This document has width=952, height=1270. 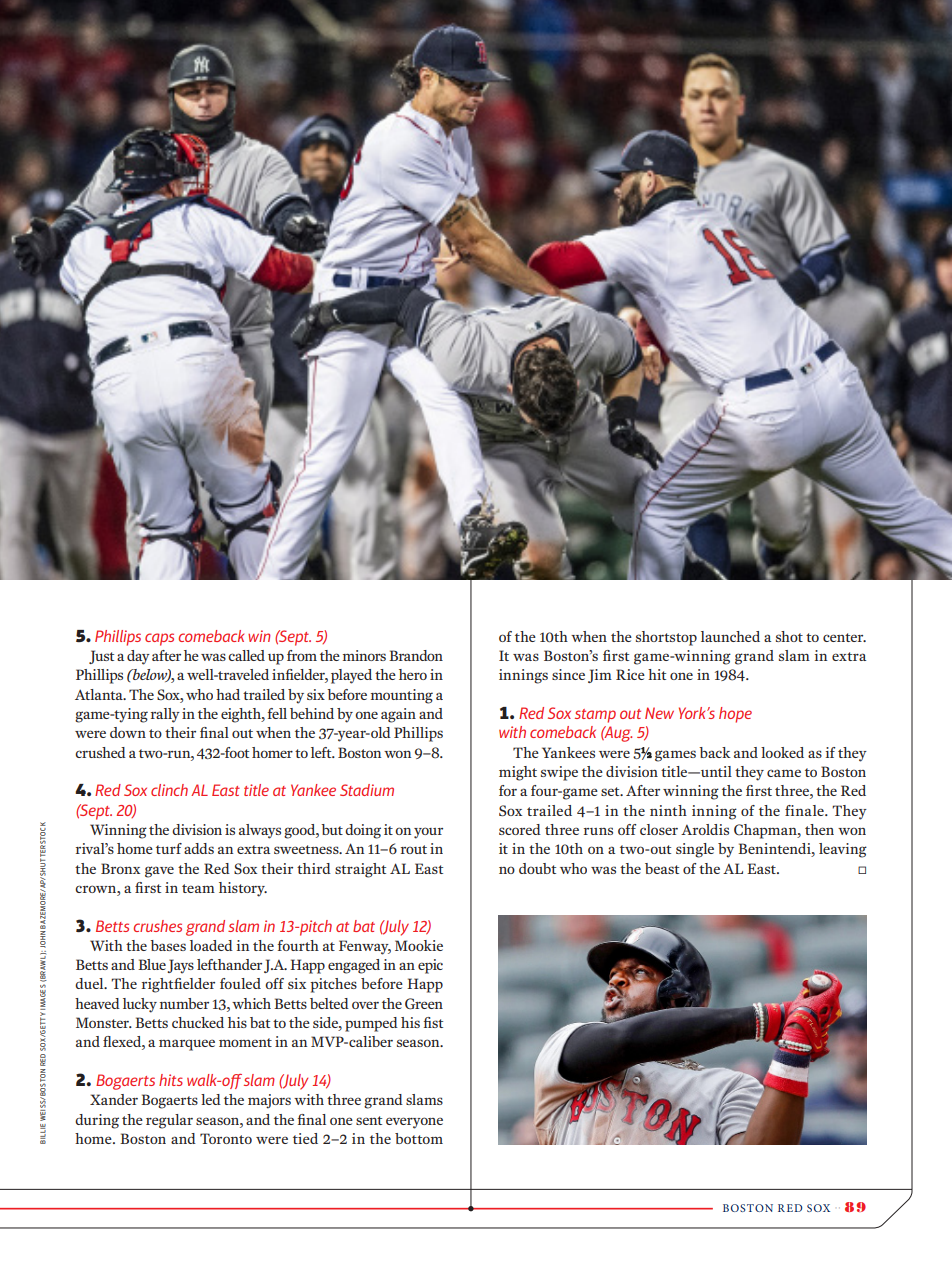 What do you see at coordinates (159, 639) in the document?
I see `caps` at bounding box center [159, 639].
